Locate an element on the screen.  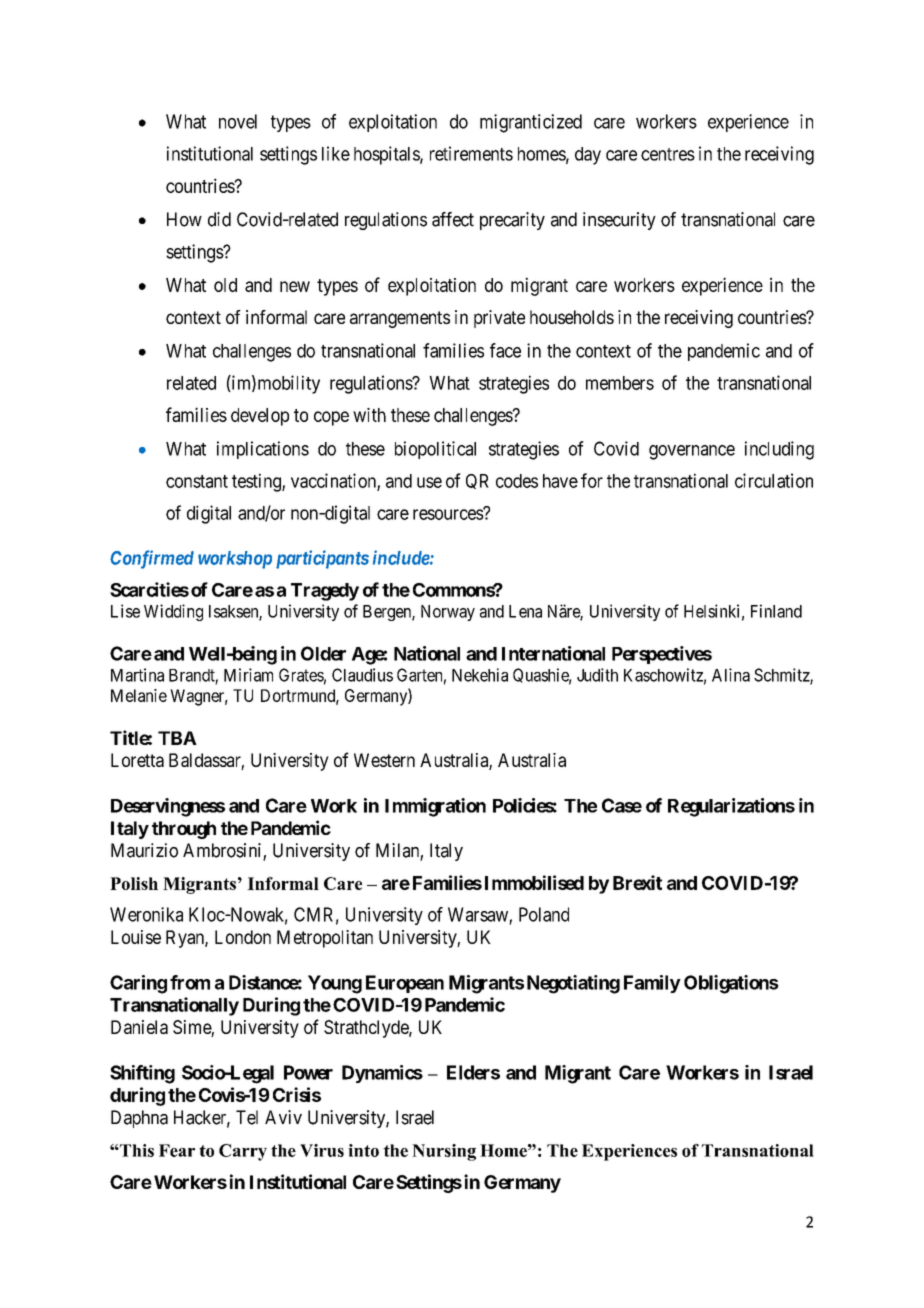
Nursing is located at coordinates (444, 1152).
